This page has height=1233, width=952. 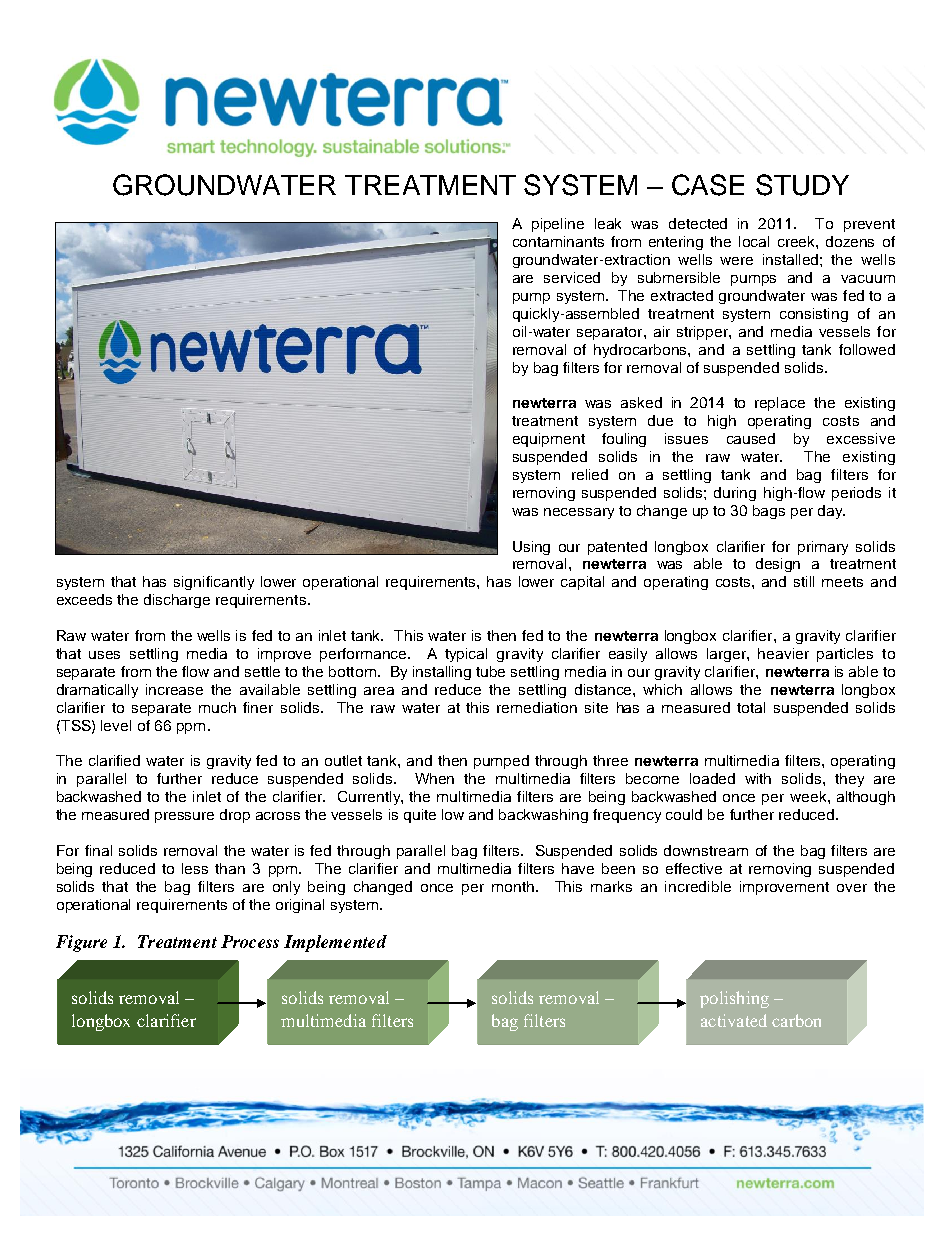 I want to click on STUDY, so click(x=802, y=185).
